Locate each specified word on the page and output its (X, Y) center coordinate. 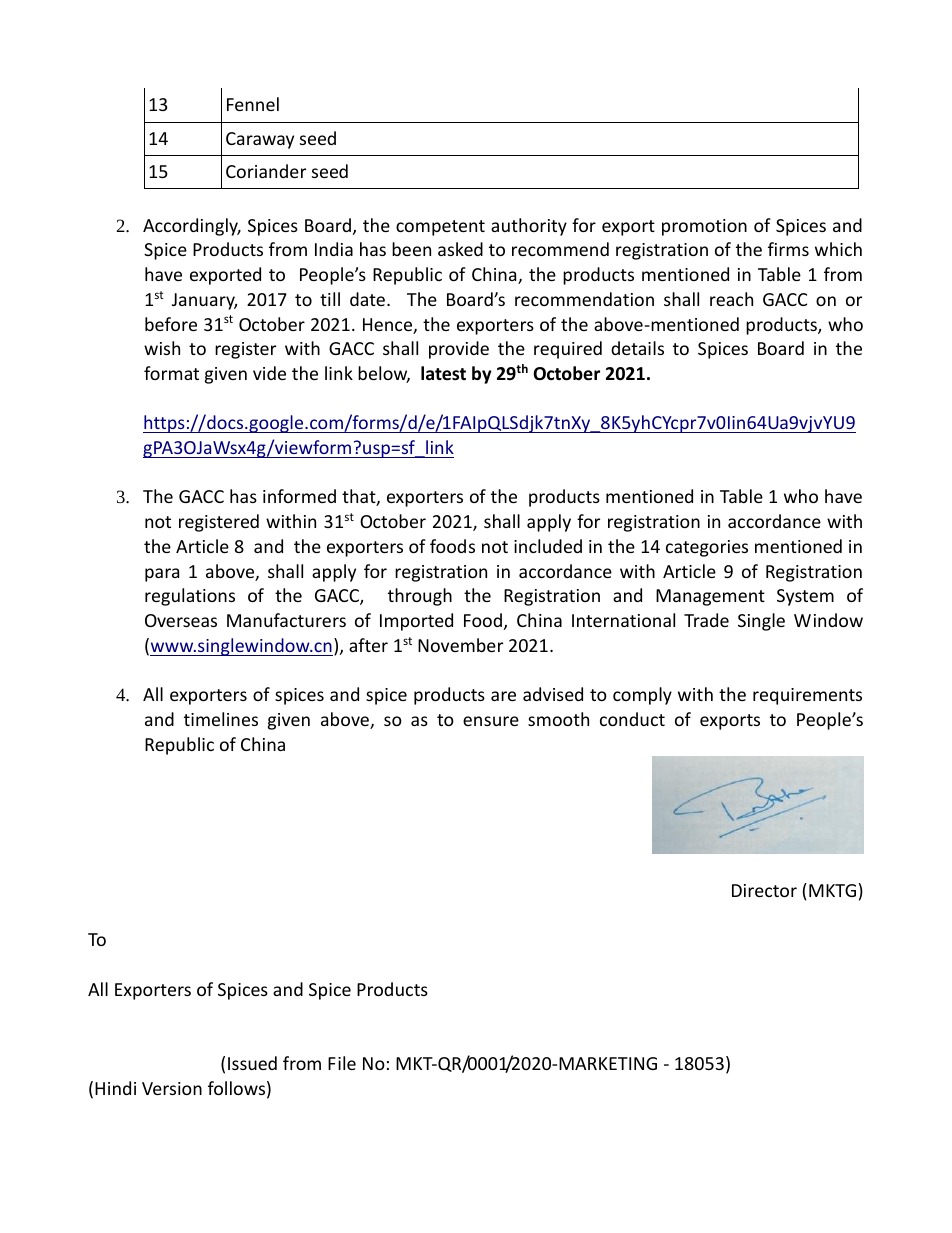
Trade (706, 620)
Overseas (181, 620)
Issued (252, 1063)
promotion (704, 227)
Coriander (266, 171)
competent (440, 228)
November (460, 645)
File (342, 1063)
